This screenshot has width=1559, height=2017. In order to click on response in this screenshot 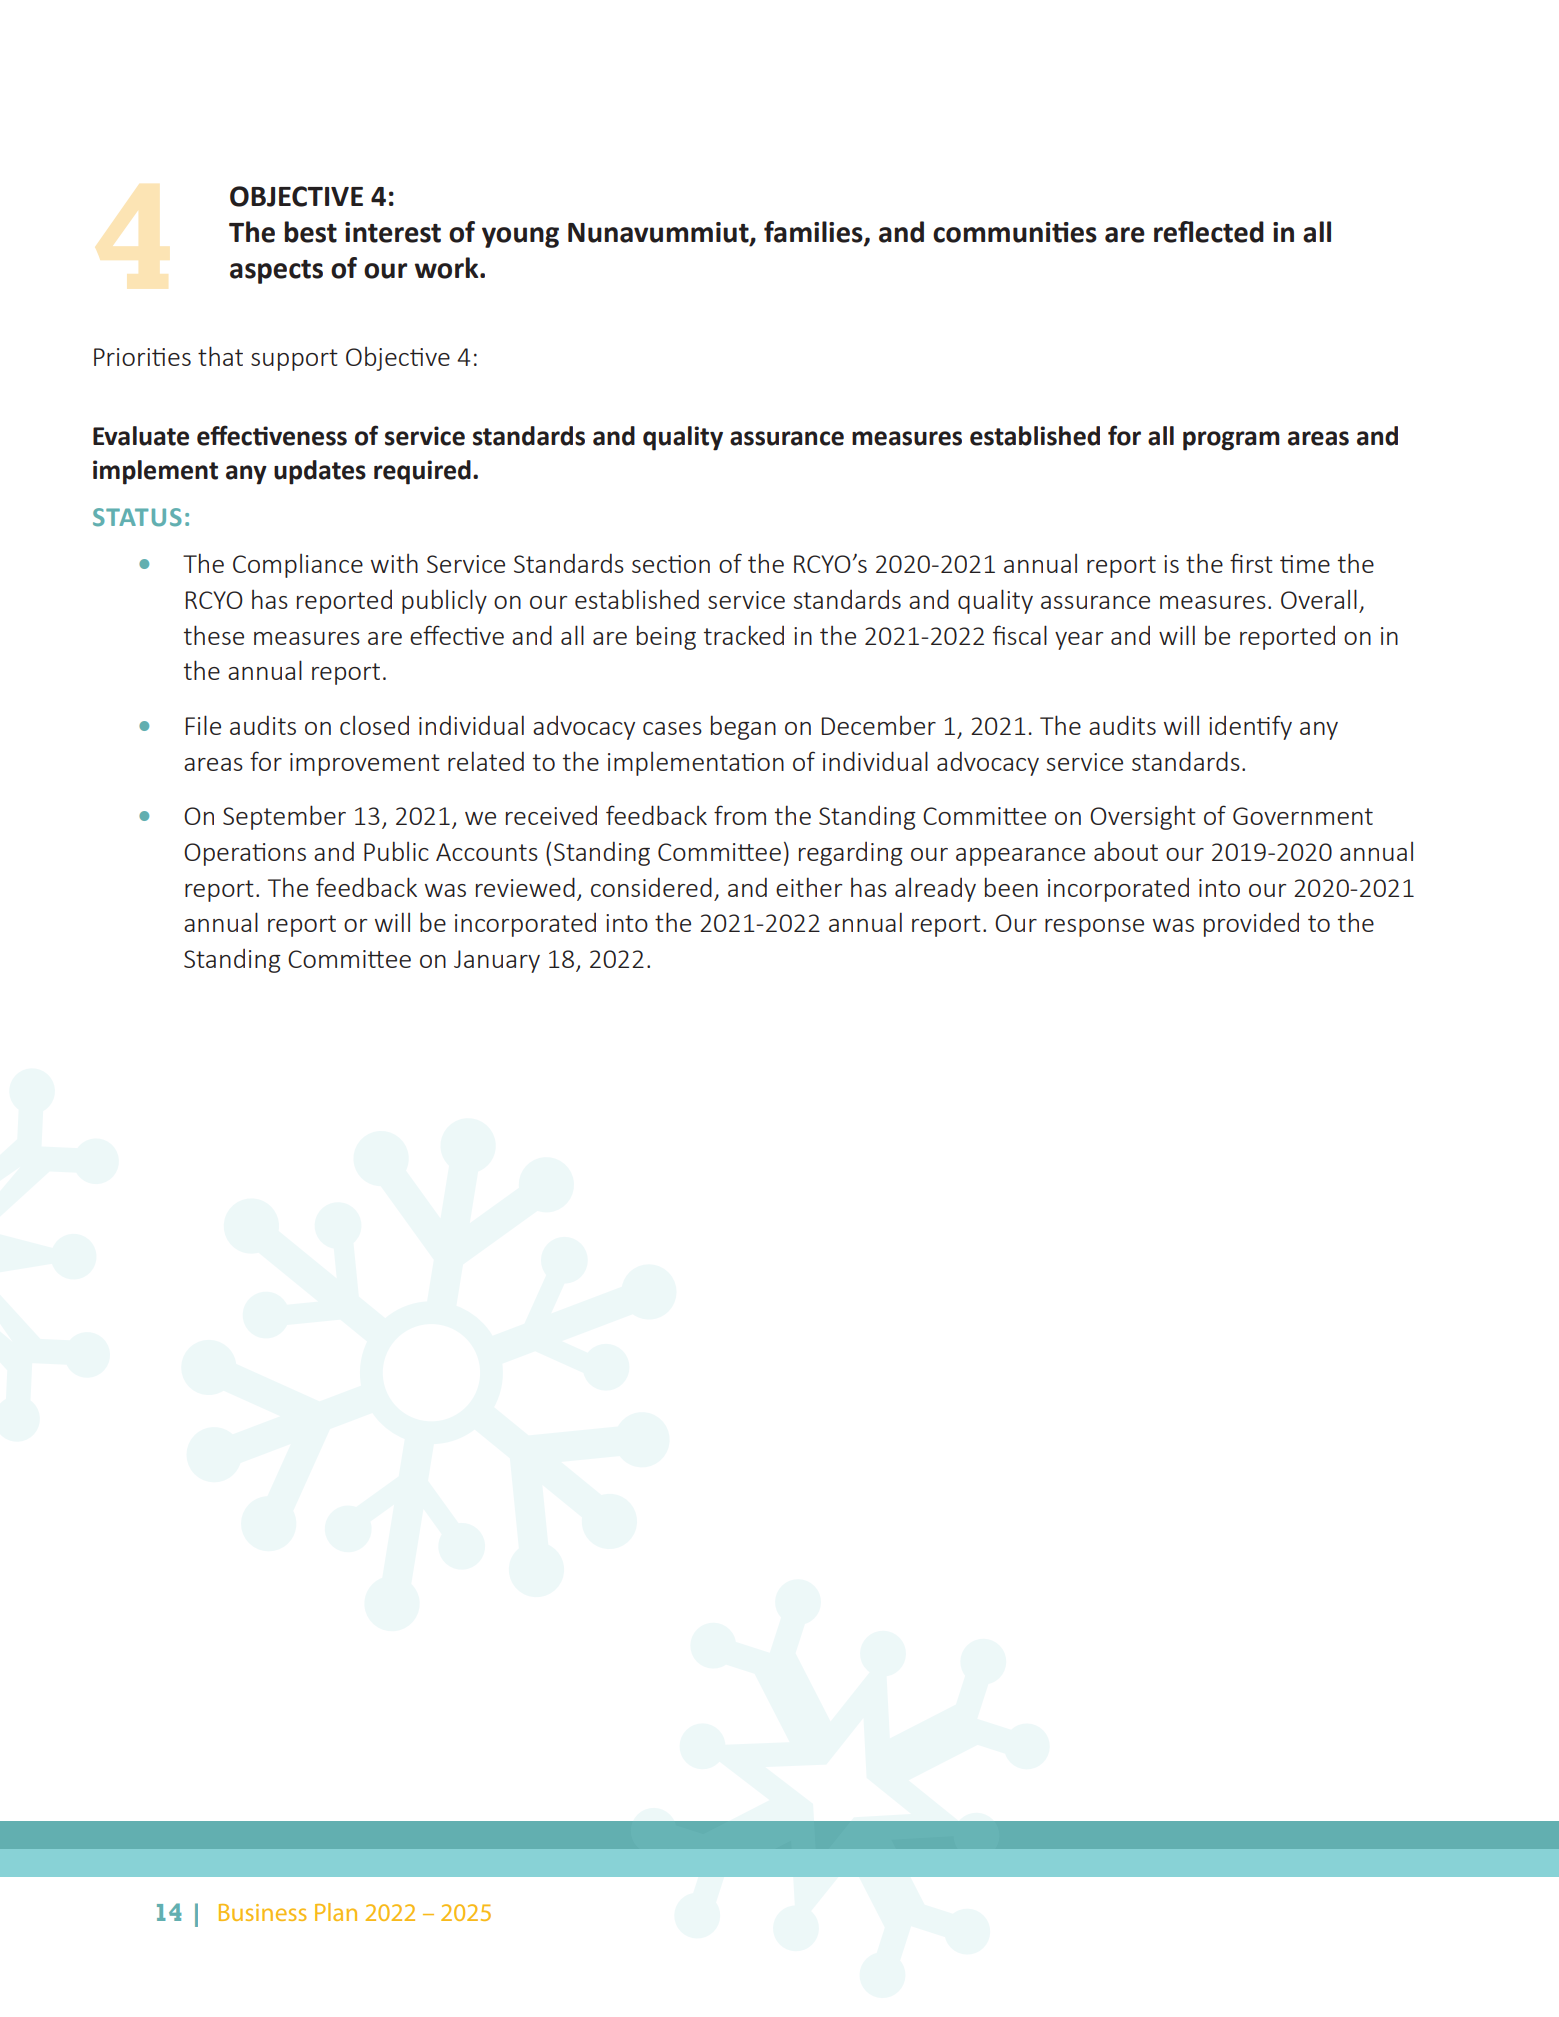, I will do `click(1094, 928)`.
